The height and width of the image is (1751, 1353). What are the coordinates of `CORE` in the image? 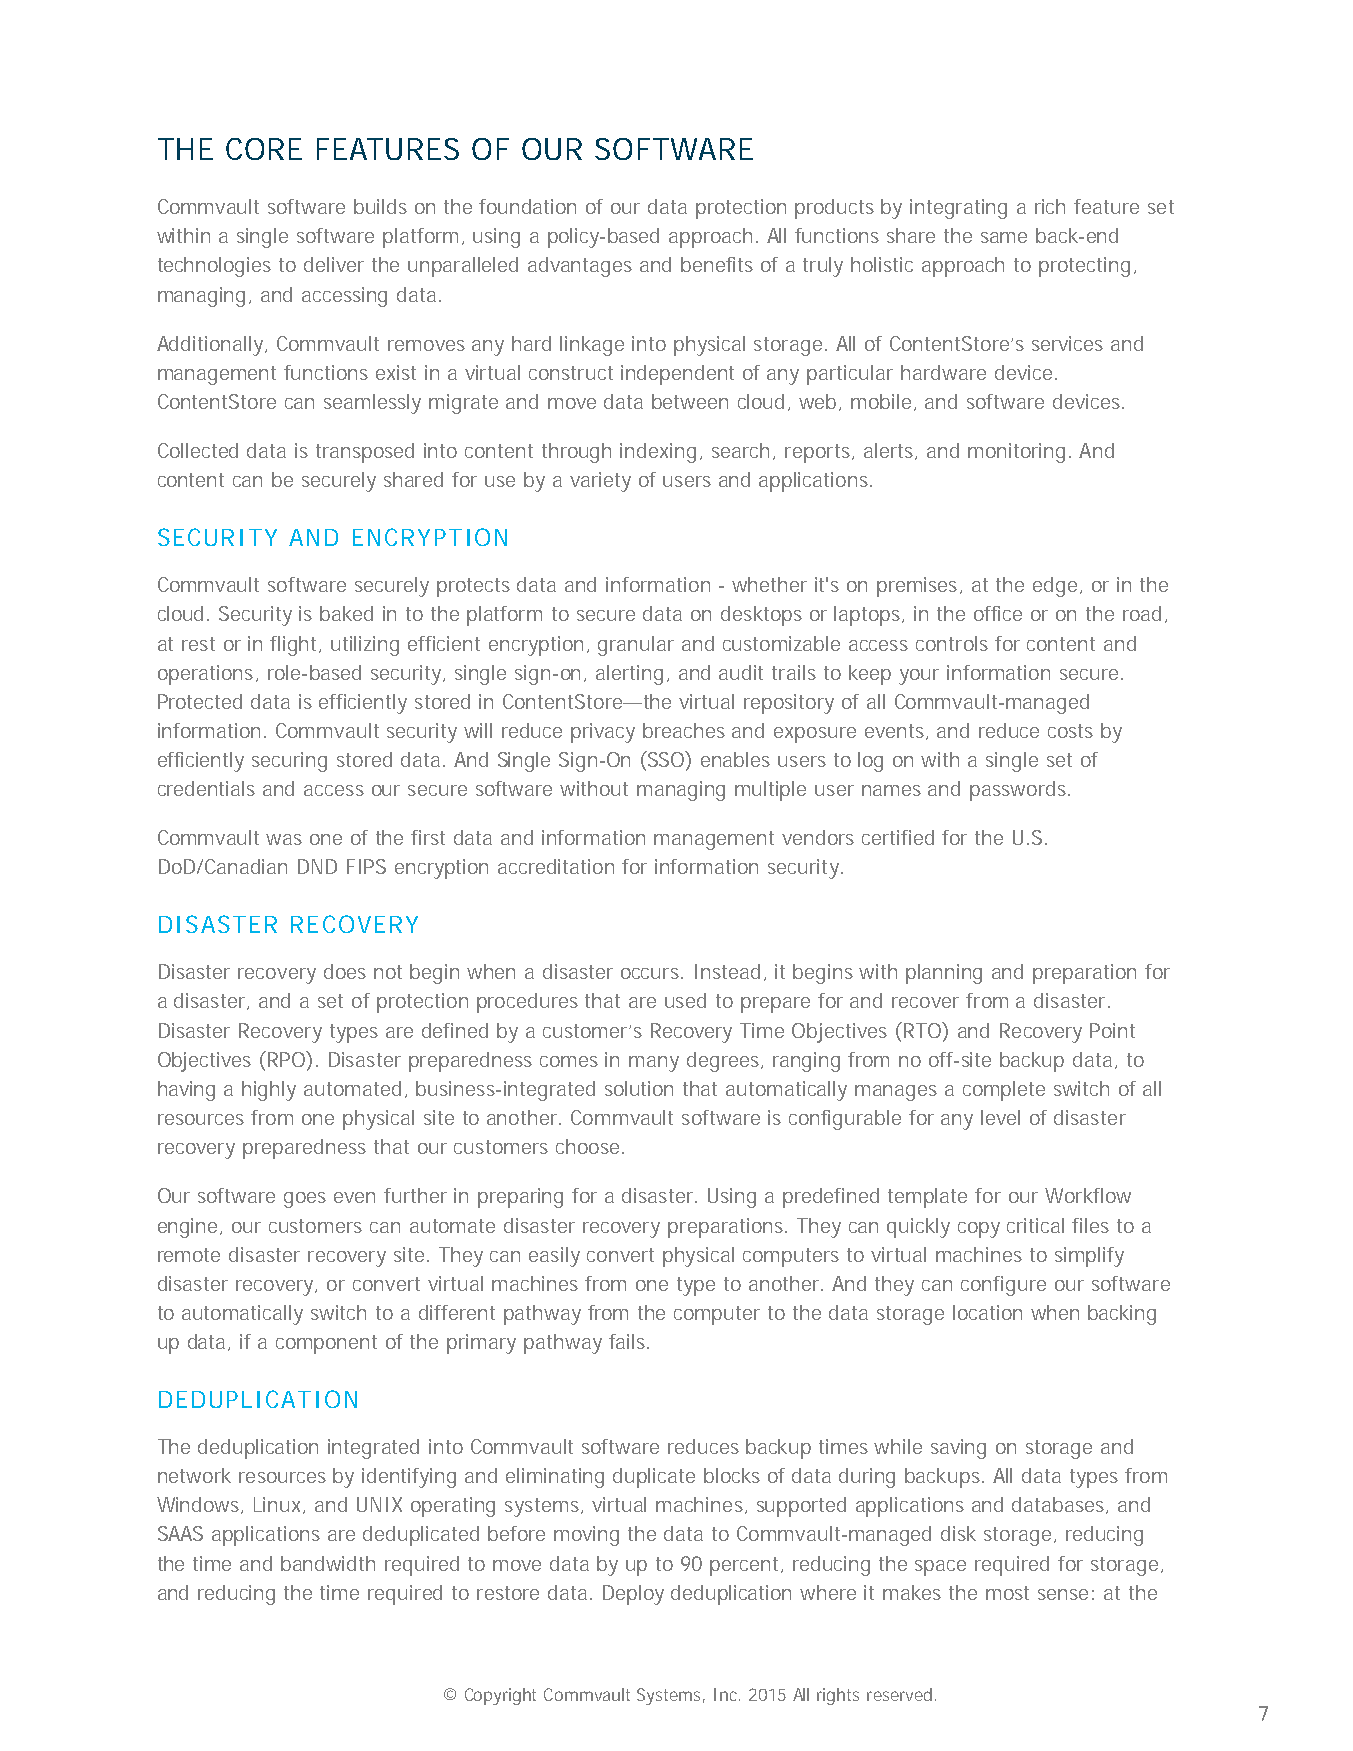 It's located at (264, 149).
